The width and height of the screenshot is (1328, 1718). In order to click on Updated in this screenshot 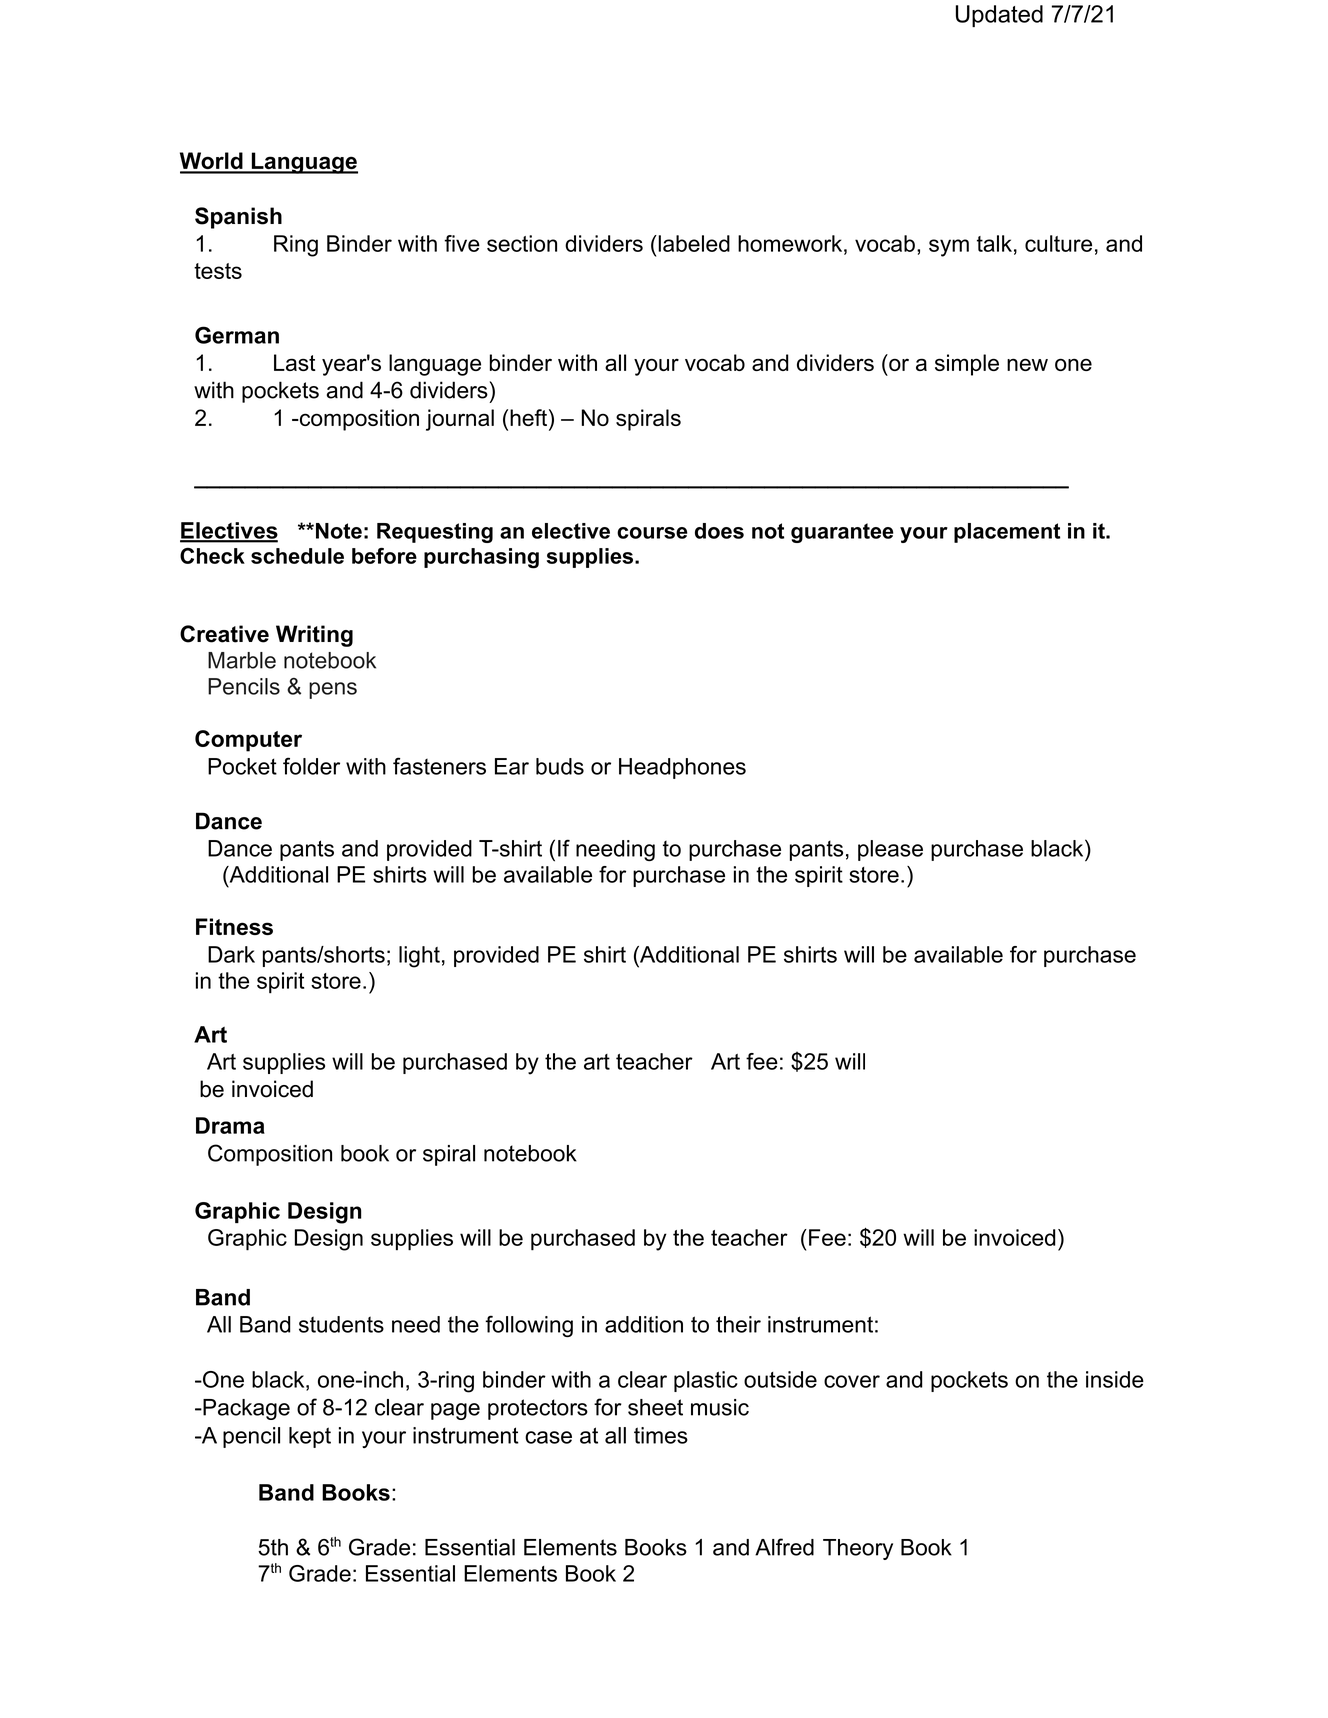, I will do `click(999, 16)`.
